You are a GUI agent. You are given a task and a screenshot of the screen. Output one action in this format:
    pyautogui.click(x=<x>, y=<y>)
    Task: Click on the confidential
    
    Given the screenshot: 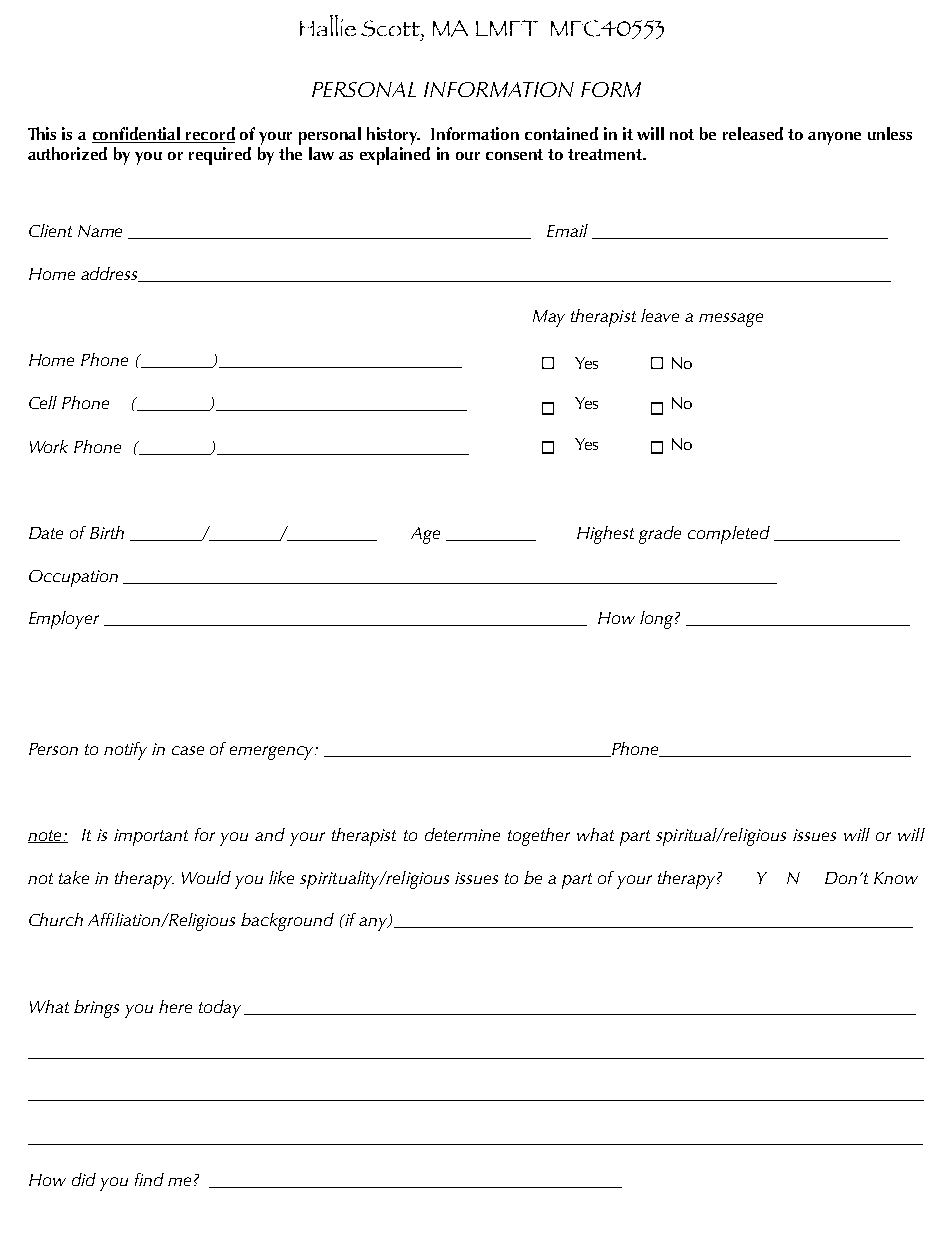 What is the action you would take?
    pyautogui.click(x=137, y=135)
